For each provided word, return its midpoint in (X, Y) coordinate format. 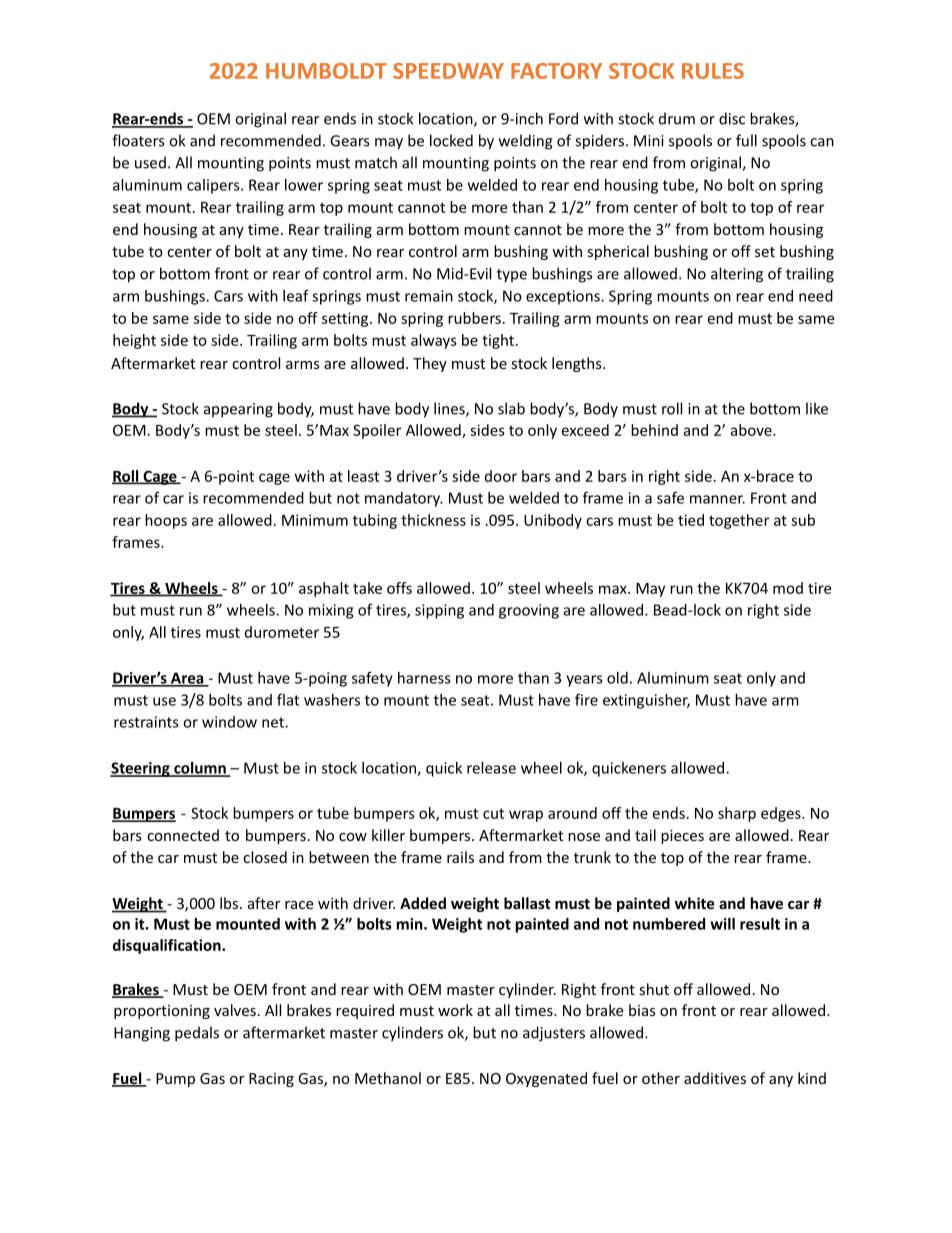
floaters (138, 140)
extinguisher (646, 701)
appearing (238, 410)
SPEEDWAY (448, 71)
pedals (197, 1034)
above (752, 430)
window (229, 722)
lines (450, 409)
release (491, 768)
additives (715, 1078)
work (455, 1010)
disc (732, 118)
